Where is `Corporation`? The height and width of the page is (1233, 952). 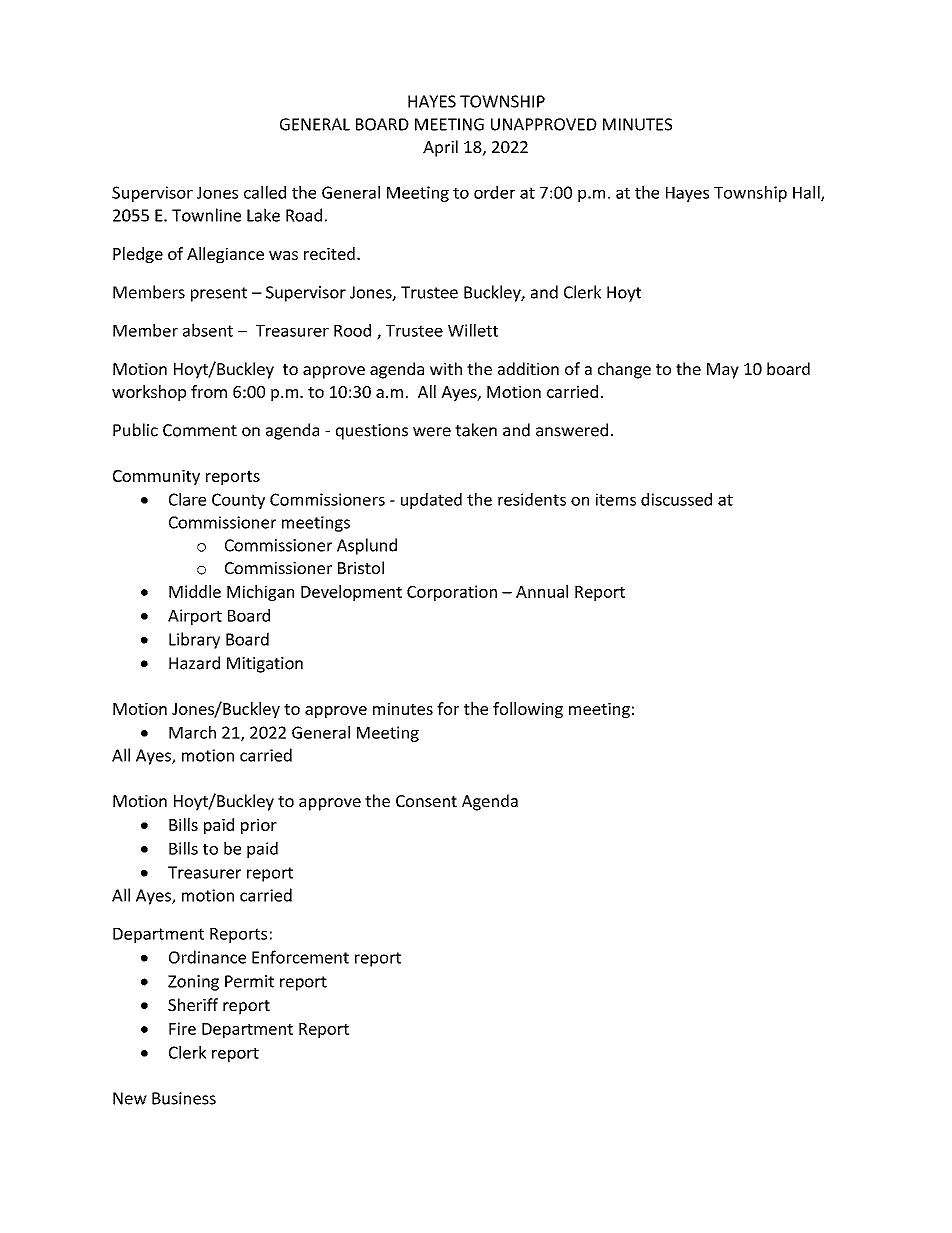
Corporation is located at coordinates (452, 593).
